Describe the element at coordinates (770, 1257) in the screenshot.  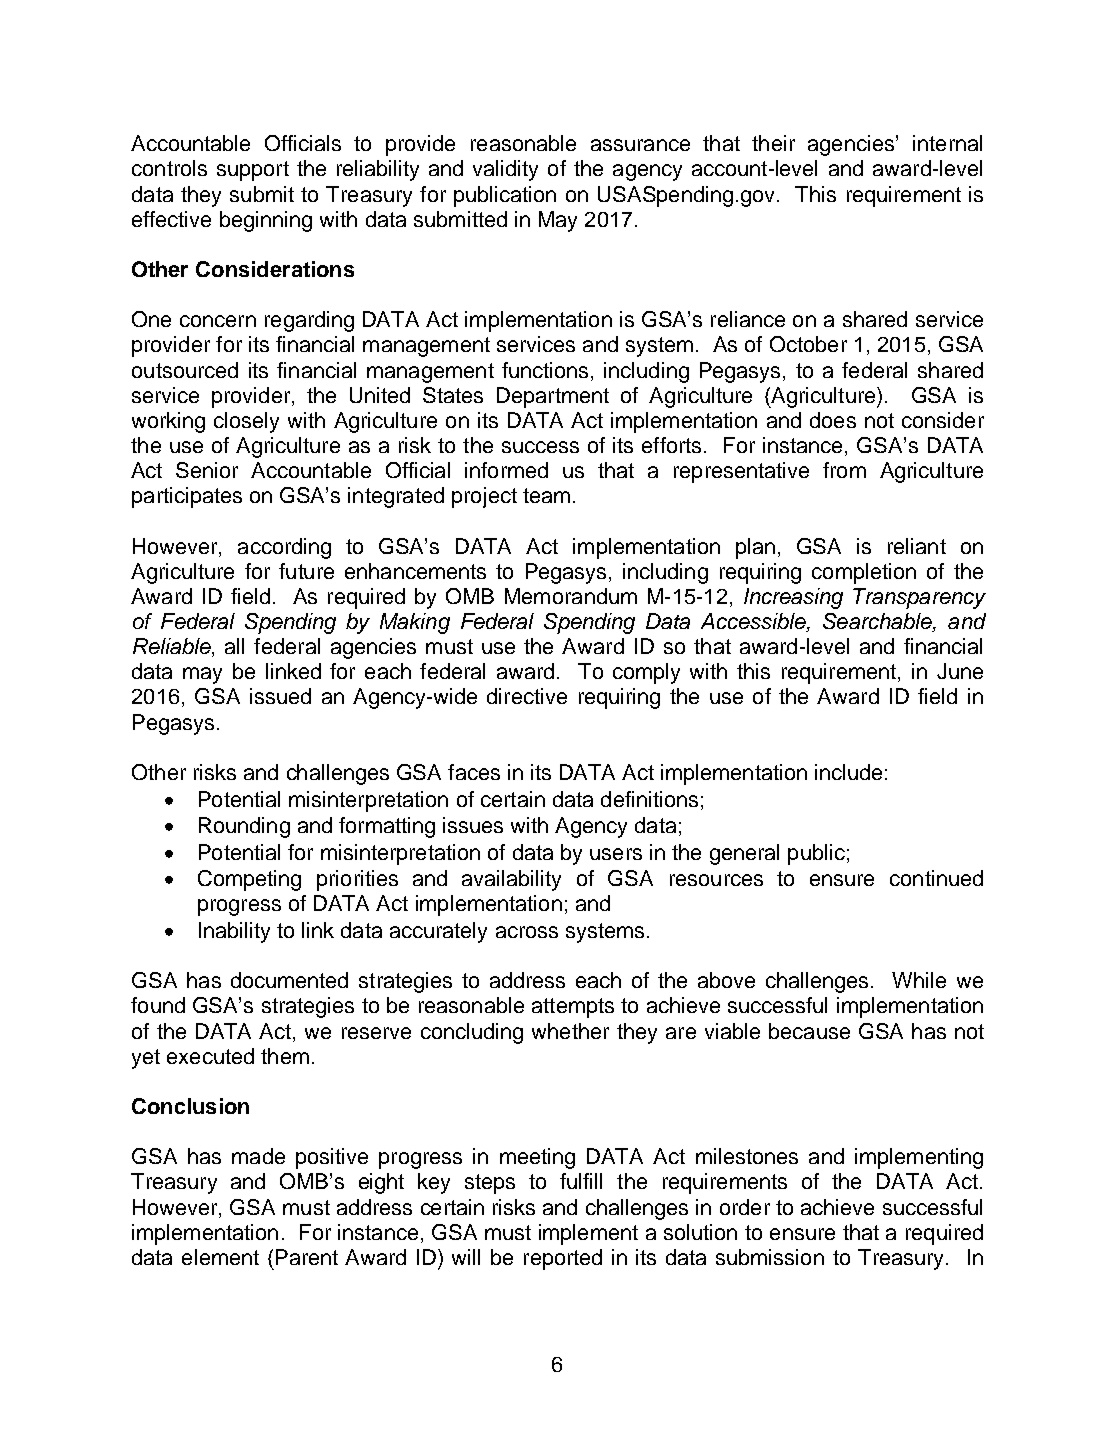
I see `submission` at that location.
